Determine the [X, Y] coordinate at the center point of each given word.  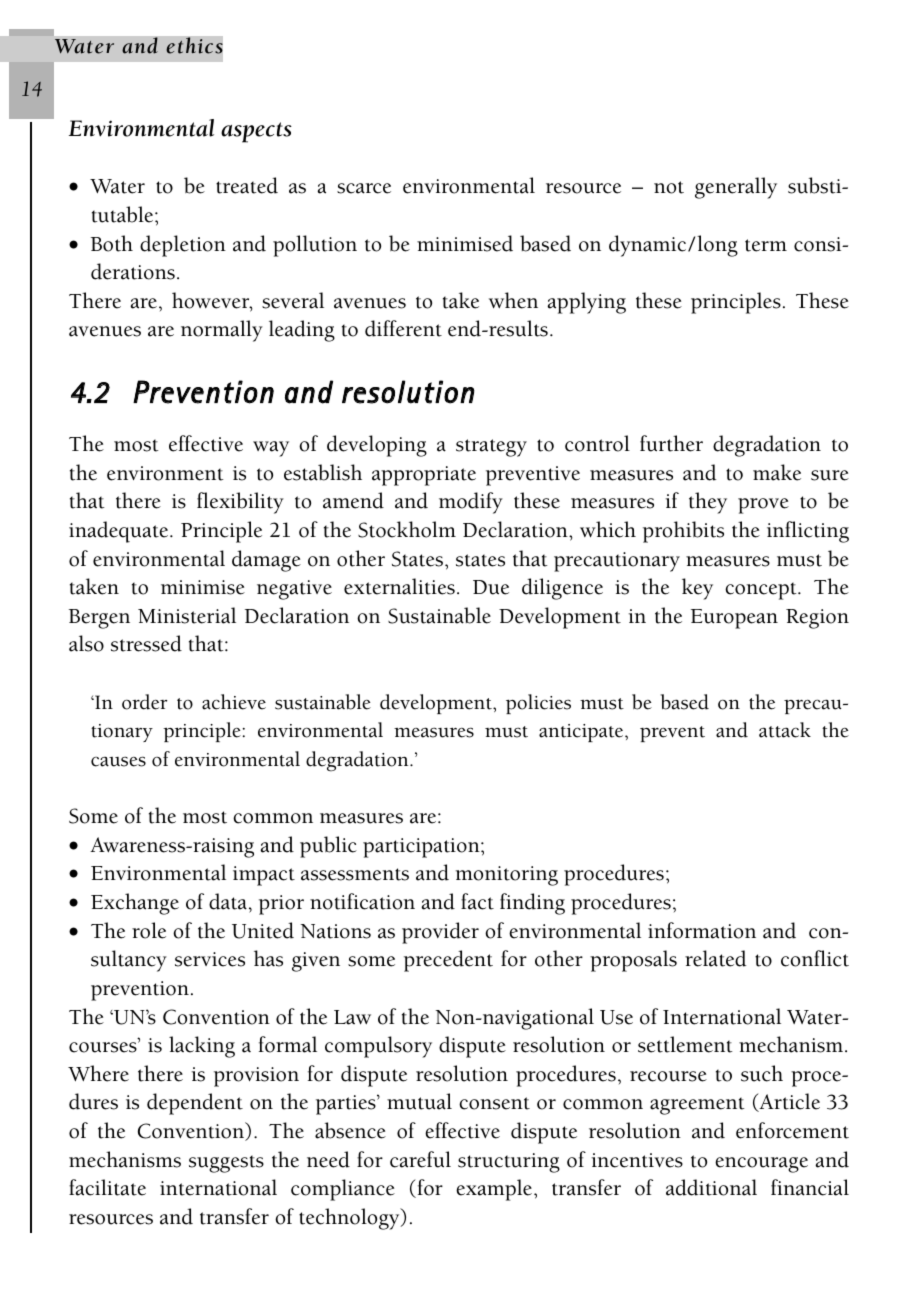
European [734, 619]
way [271, 449]
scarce [364, 188]
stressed [146, 643]
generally [736, 188]
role [149, 930]
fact [477, 901]
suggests [226, 1164]
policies [538, 704]
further [671, 443]
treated [247, 185]
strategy [491, 448]
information [702, 930]
